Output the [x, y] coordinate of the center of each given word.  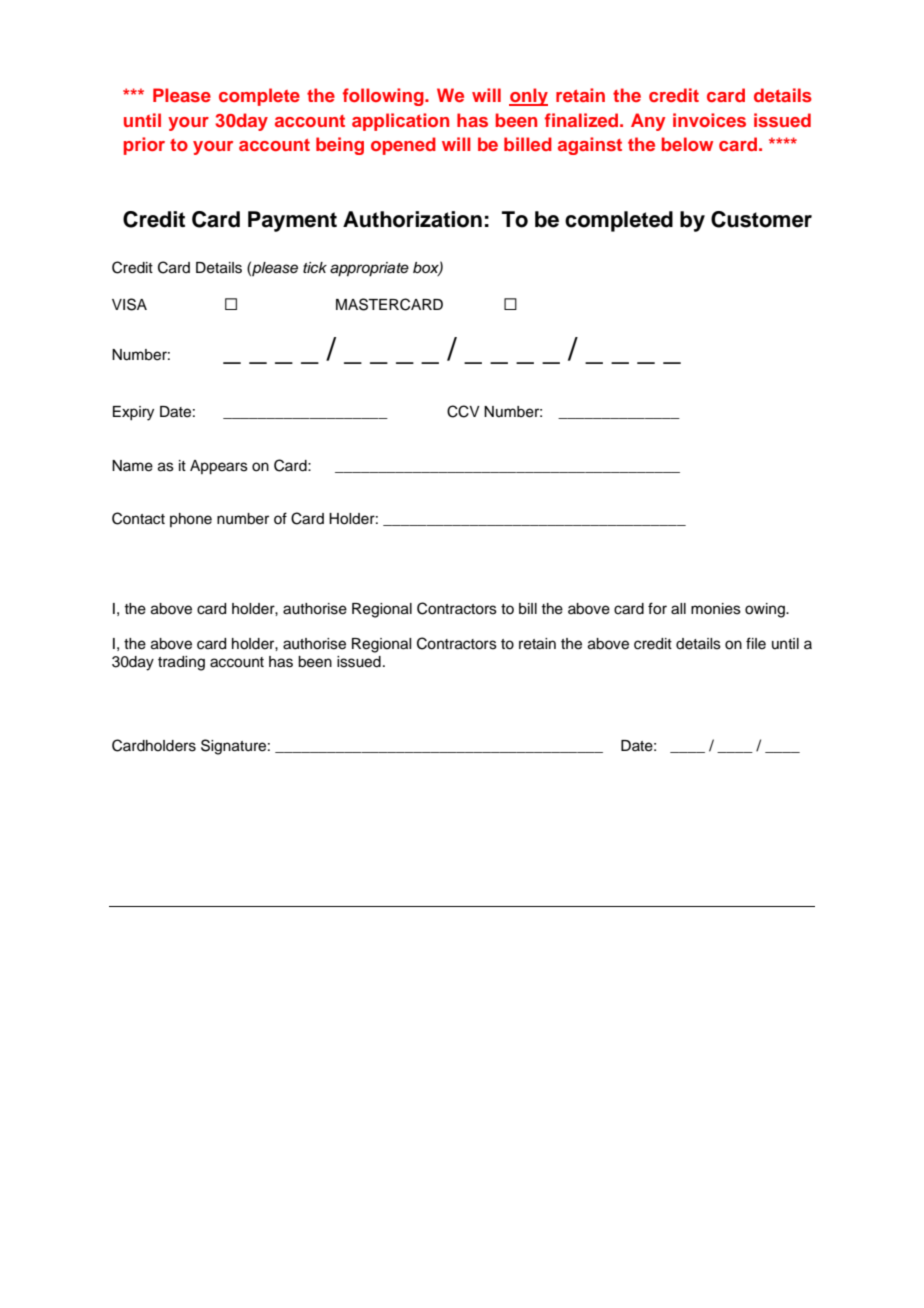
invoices [709, 120]
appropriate [369, 269]
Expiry [133, 413]
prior [144, 146]
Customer [761, 219]
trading [181, 663]
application [400, 122]
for [657, 608]
